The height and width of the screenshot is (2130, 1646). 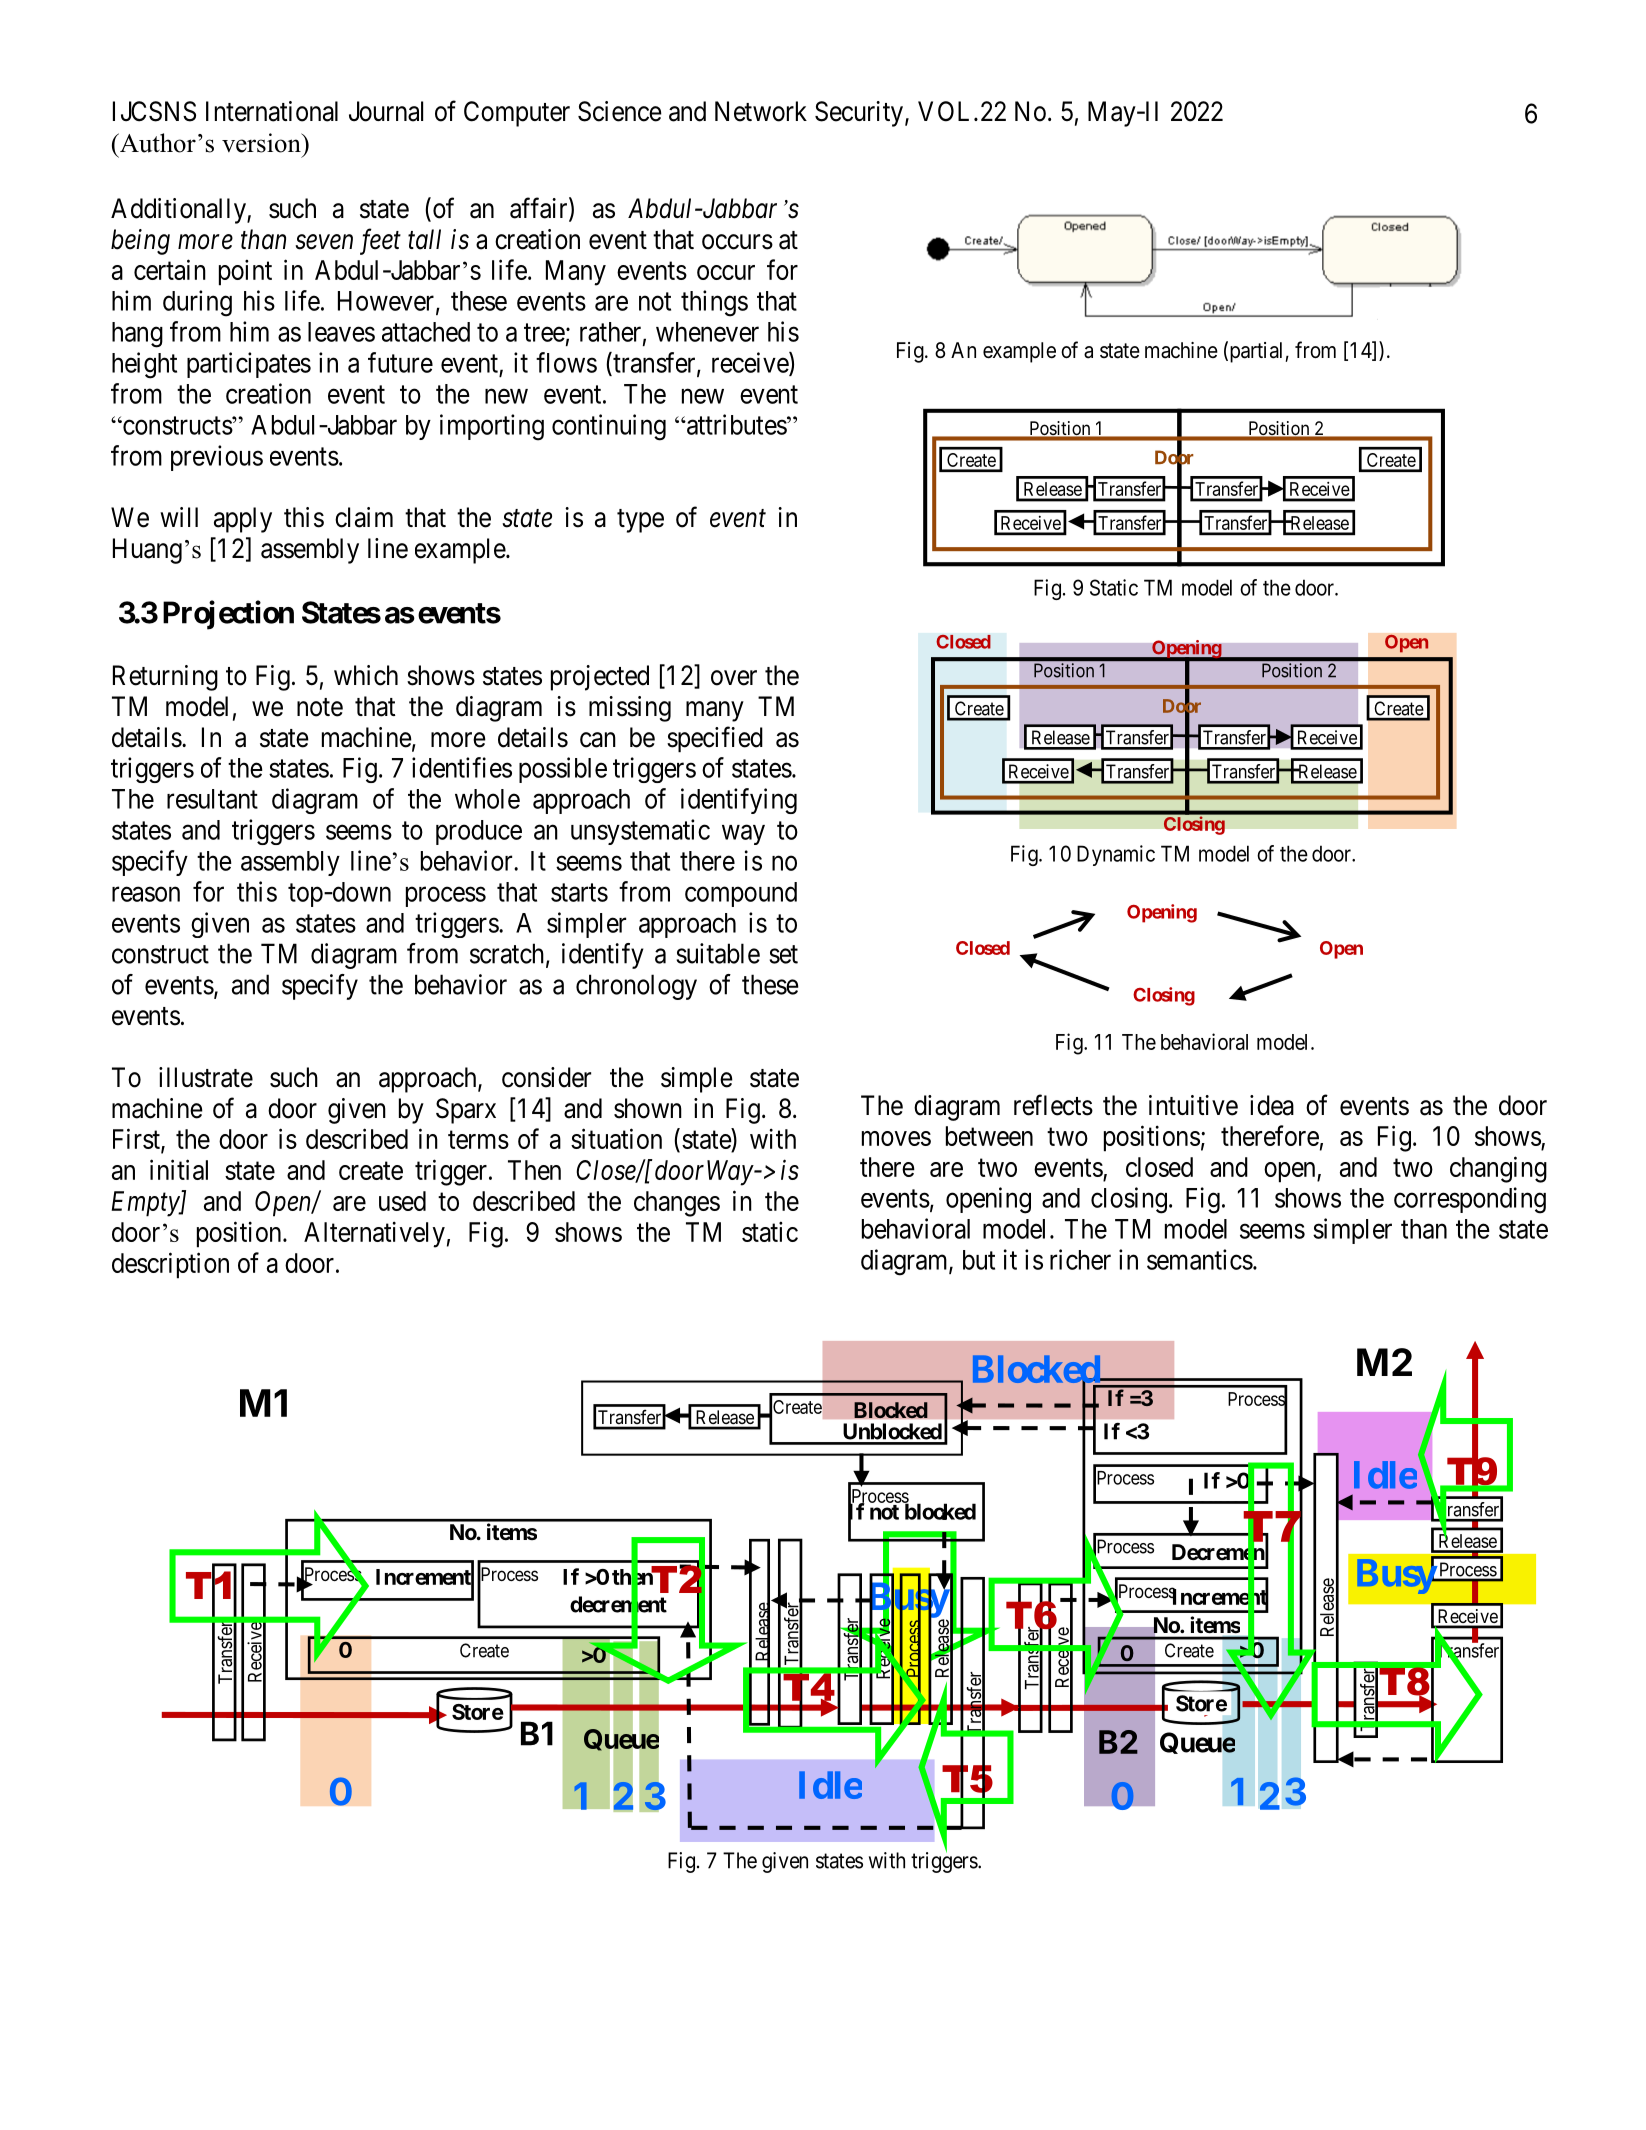 What do you see at coordinates (734, 678) in the screenshot?
I see `over` at bounding box center [734, 678].
